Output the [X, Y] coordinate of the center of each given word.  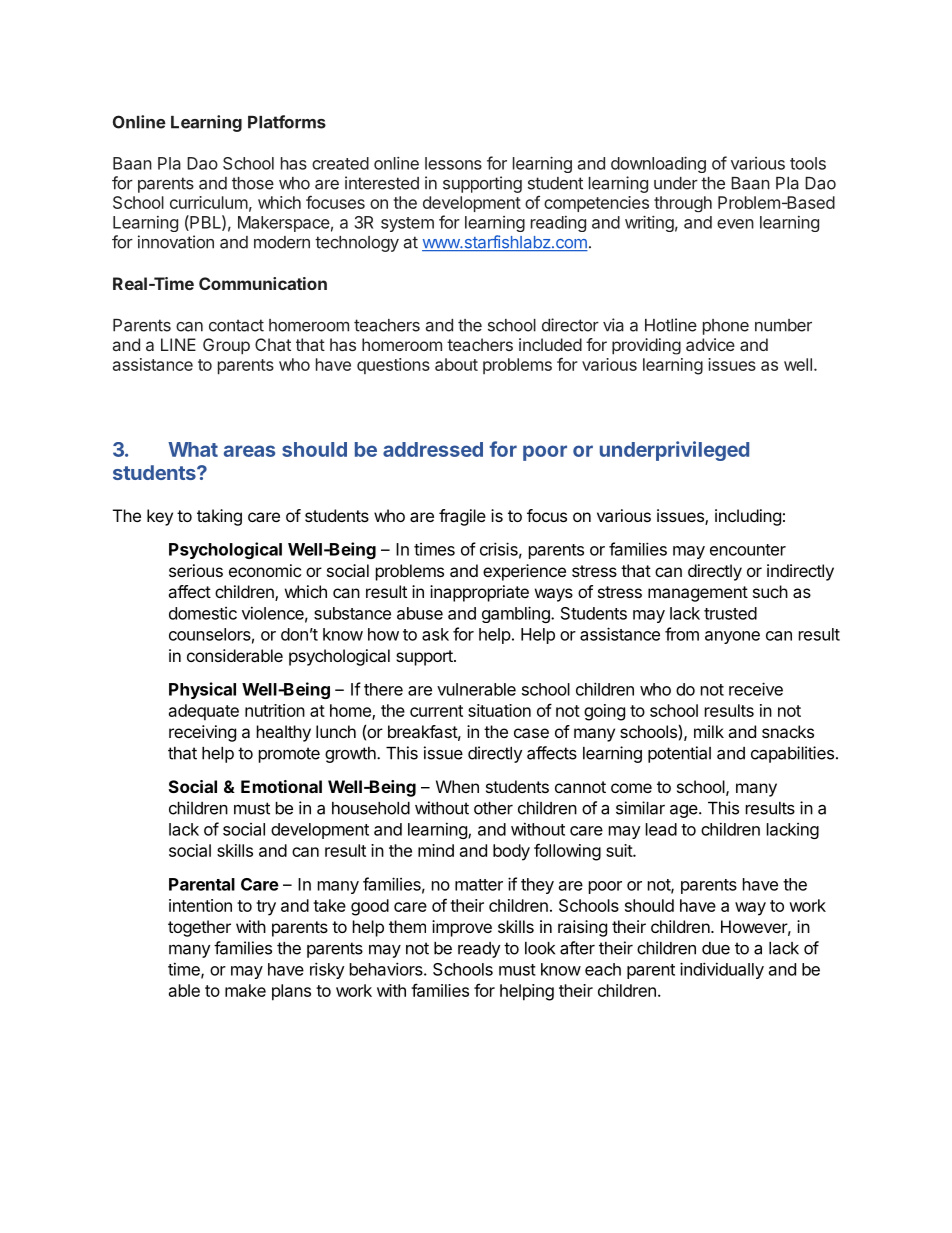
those [253, 183]
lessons [453, 163]
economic [265, 570]
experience [524, 572]
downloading [658, 164]
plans [291, 992]
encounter [748, 550]
